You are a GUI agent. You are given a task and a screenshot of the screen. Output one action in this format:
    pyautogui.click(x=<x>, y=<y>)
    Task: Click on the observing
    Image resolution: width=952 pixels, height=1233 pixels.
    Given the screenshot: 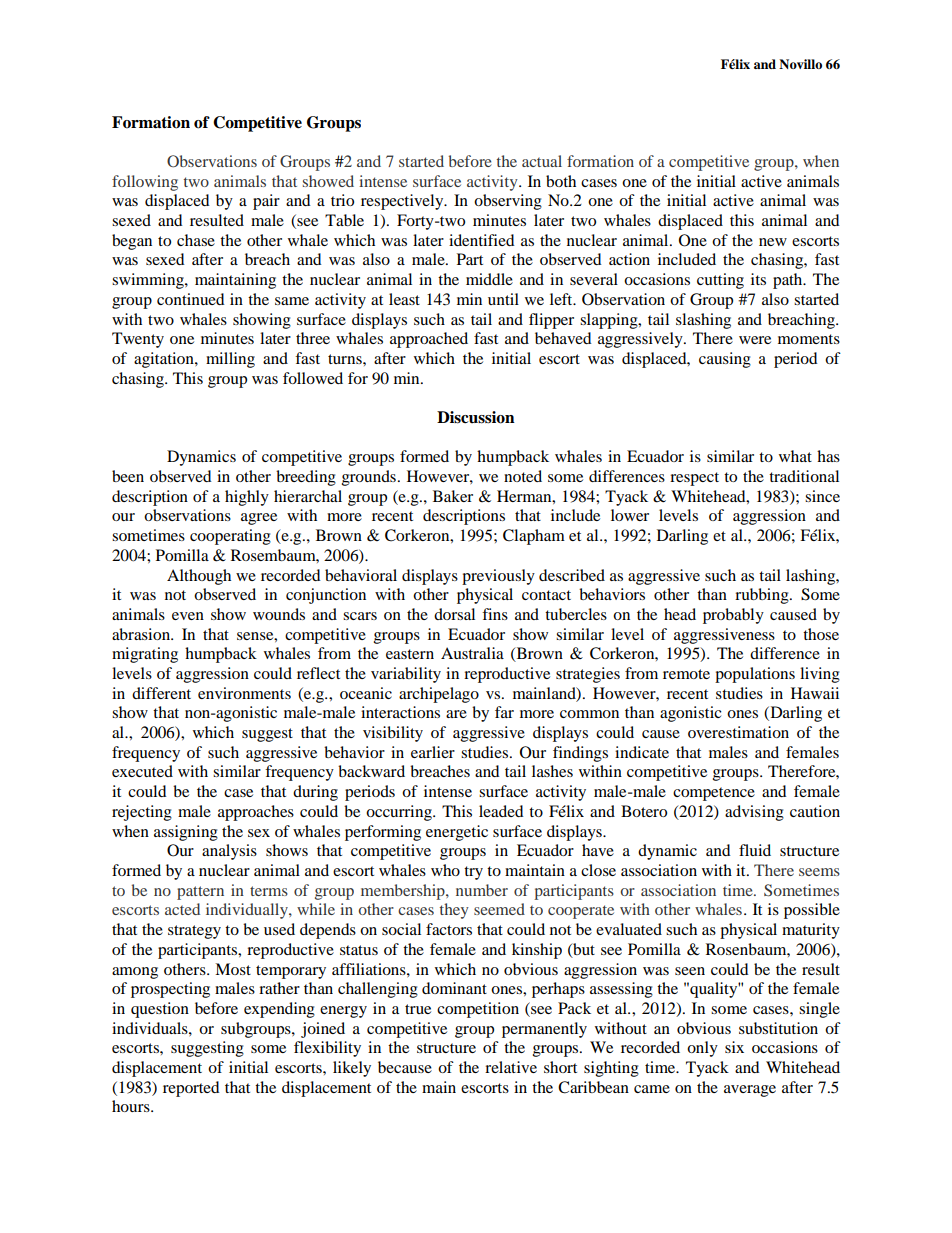 What is the action you would take?
    pyautogui.click(x=508, y=202)
